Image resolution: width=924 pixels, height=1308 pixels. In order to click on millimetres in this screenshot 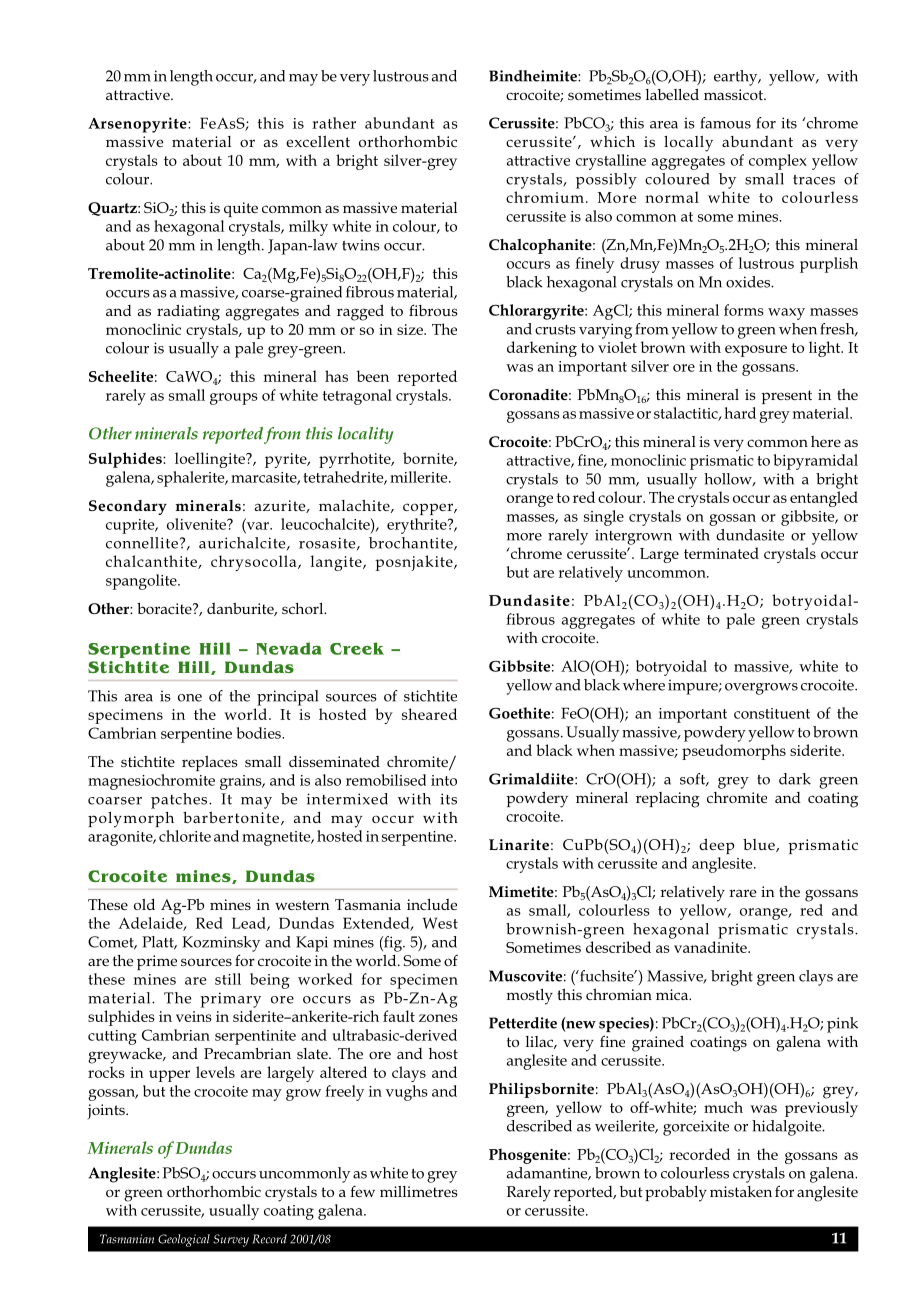, I will do `click(419, 1191)`.
